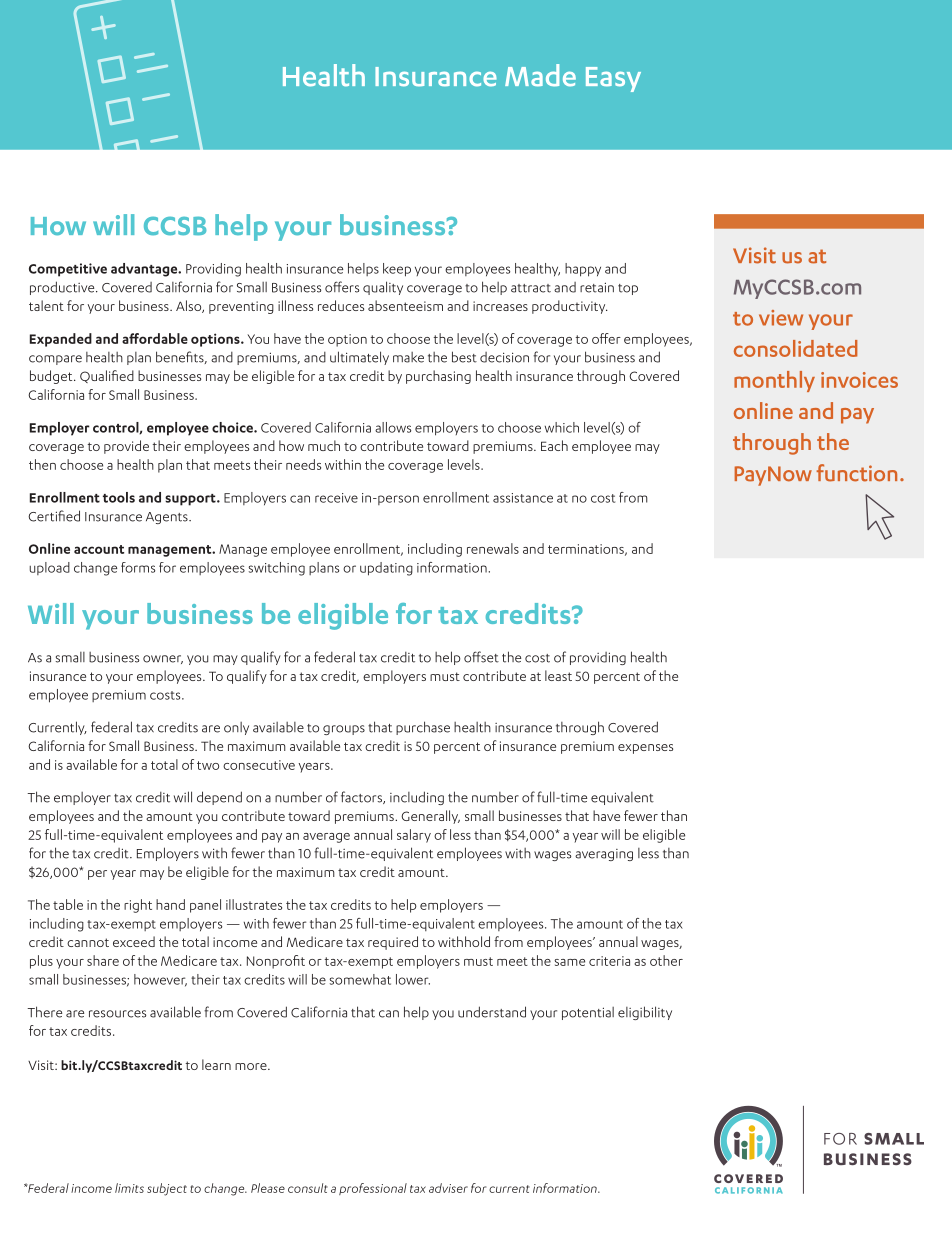  I want to click on expenses, so click(645, 749).
